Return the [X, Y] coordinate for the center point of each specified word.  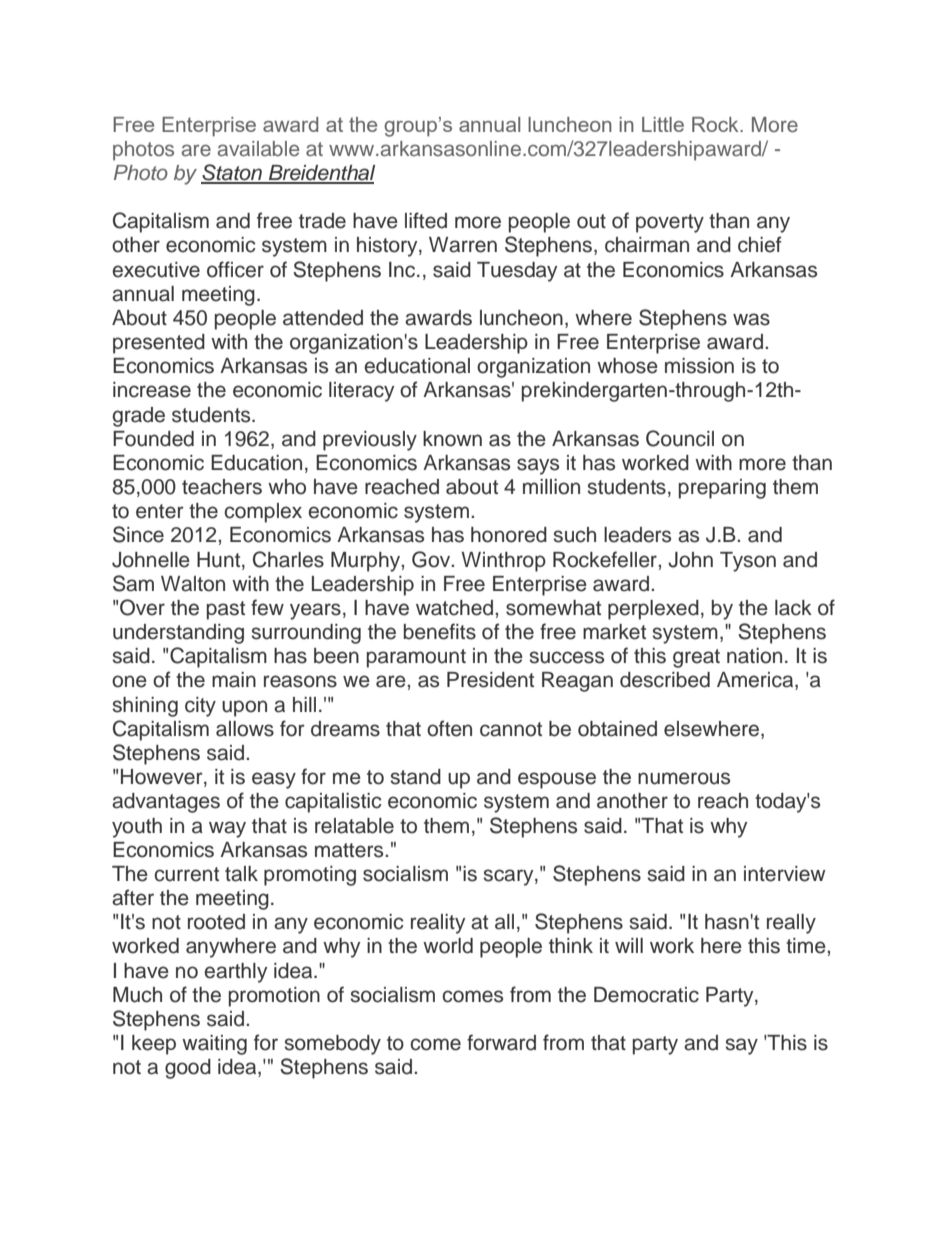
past [226, 610]
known [452, 439]
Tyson [748, 562]
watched [454, 608]
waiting [214, 1045]
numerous [684, 778]
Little [663, 124]
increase [152, 390]
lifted [426, 220]
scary [509, 877]
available [258, 149]
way [227, 829]
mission [699, 366]
